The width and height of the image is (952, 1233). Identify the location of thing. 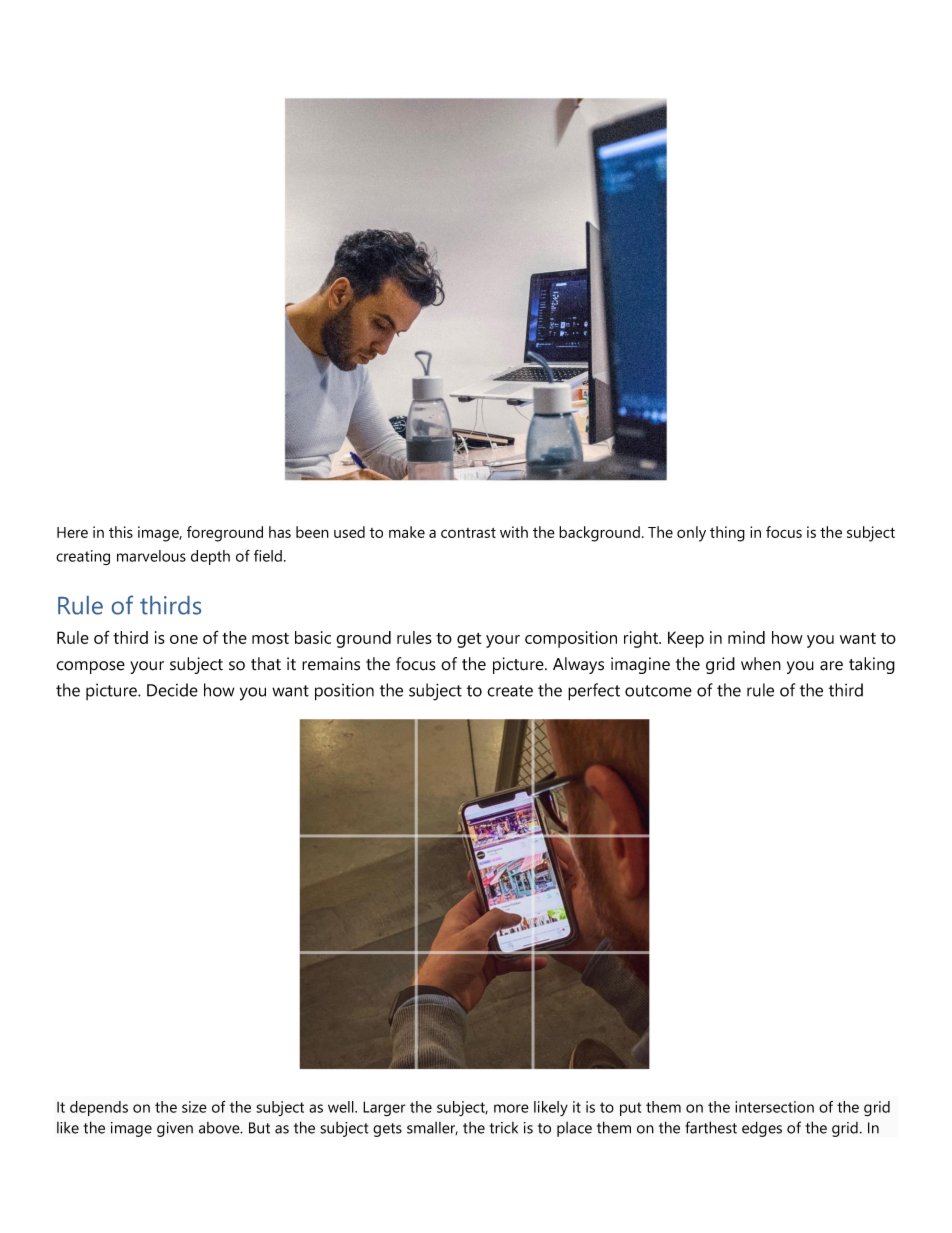
(727, 534).
